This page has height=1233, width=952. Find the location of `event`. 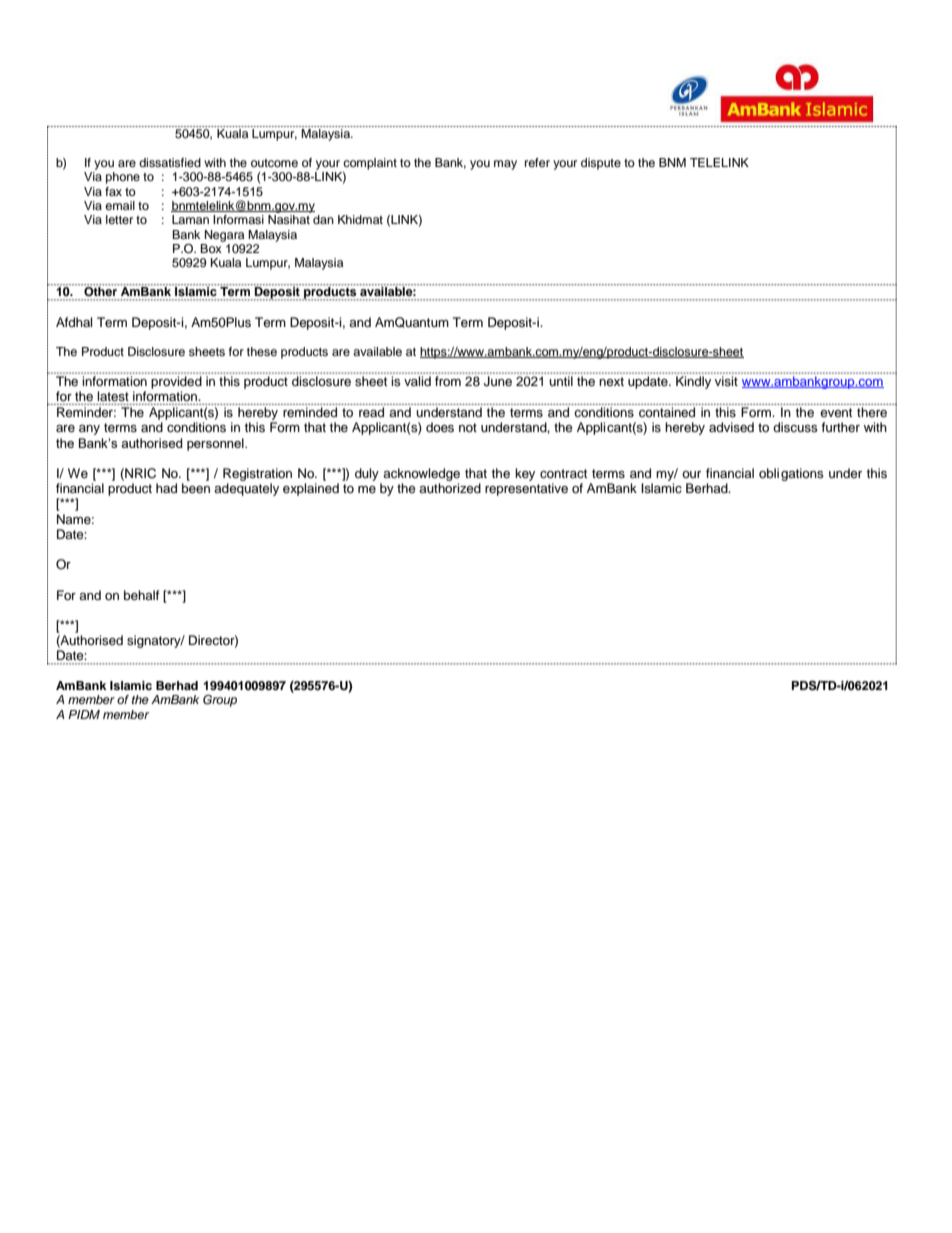

event is located at coordinates (836, 412).
